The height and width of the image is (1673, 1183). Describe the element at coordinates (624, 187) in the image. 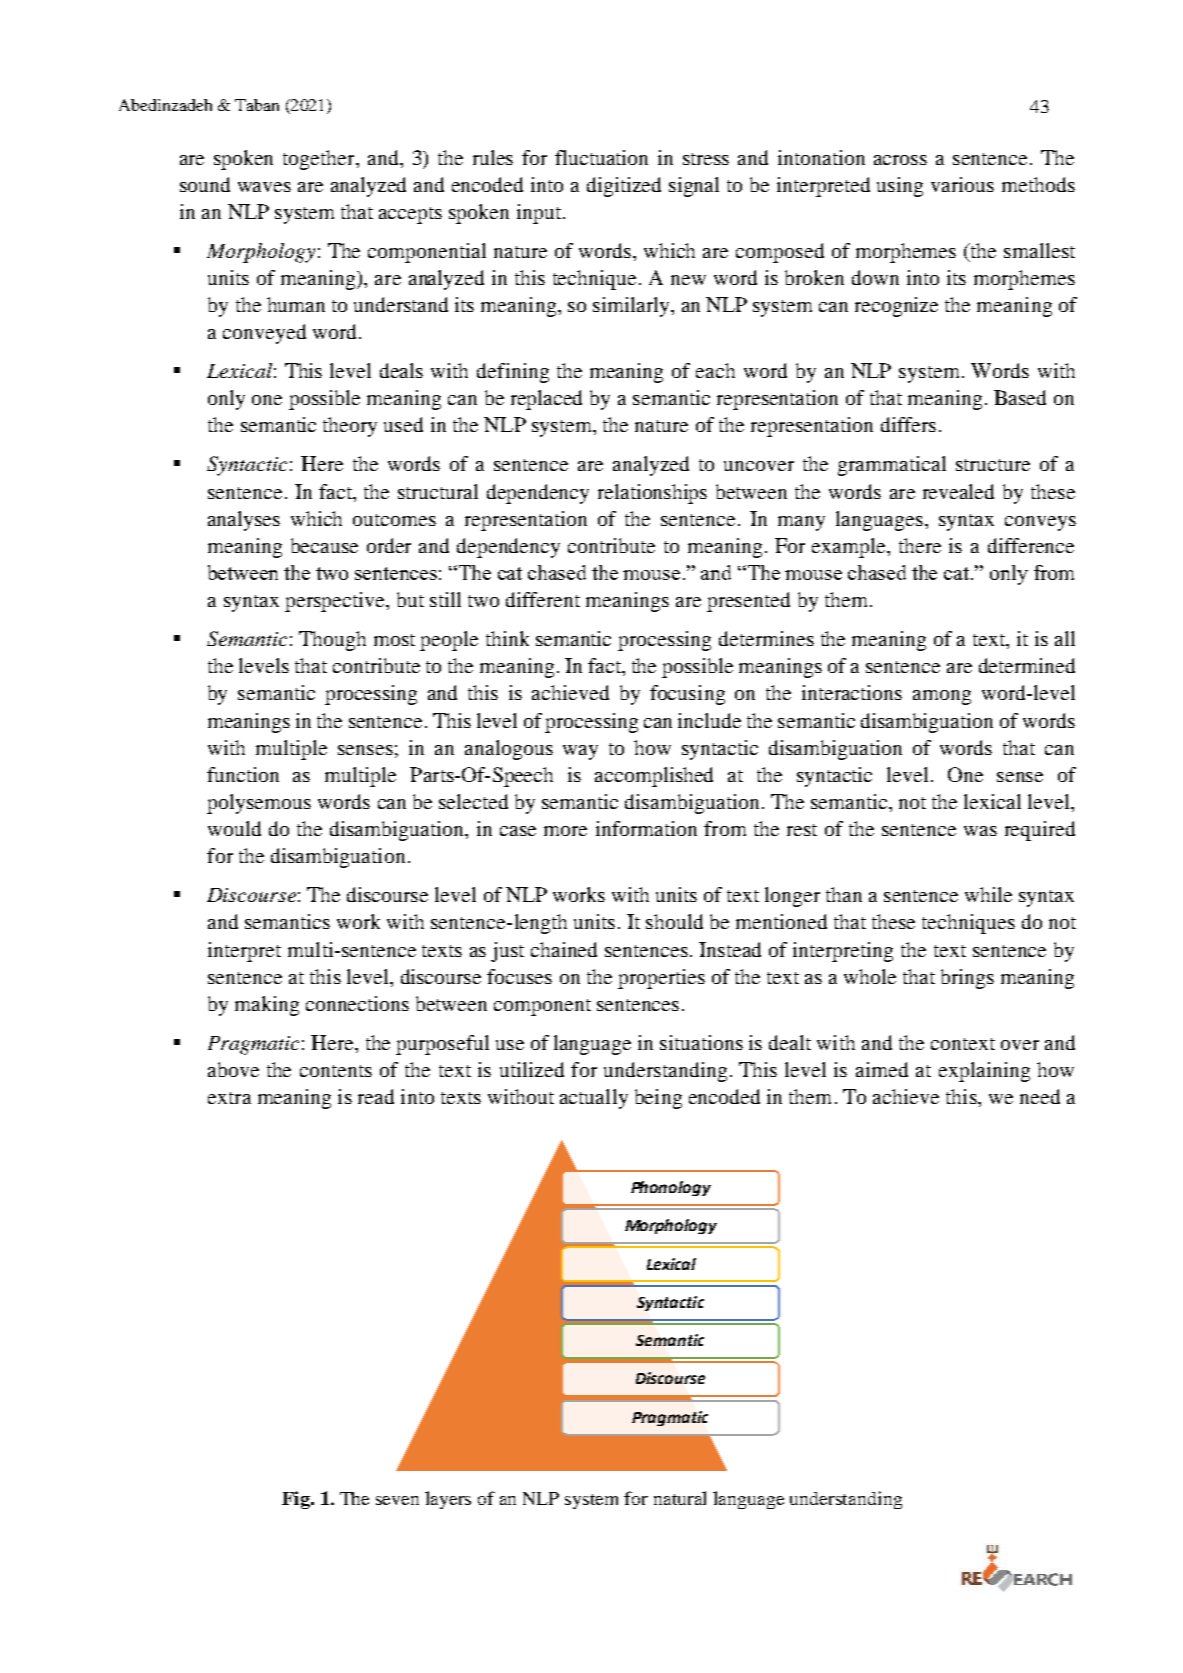

I see `digitized` at that location.
